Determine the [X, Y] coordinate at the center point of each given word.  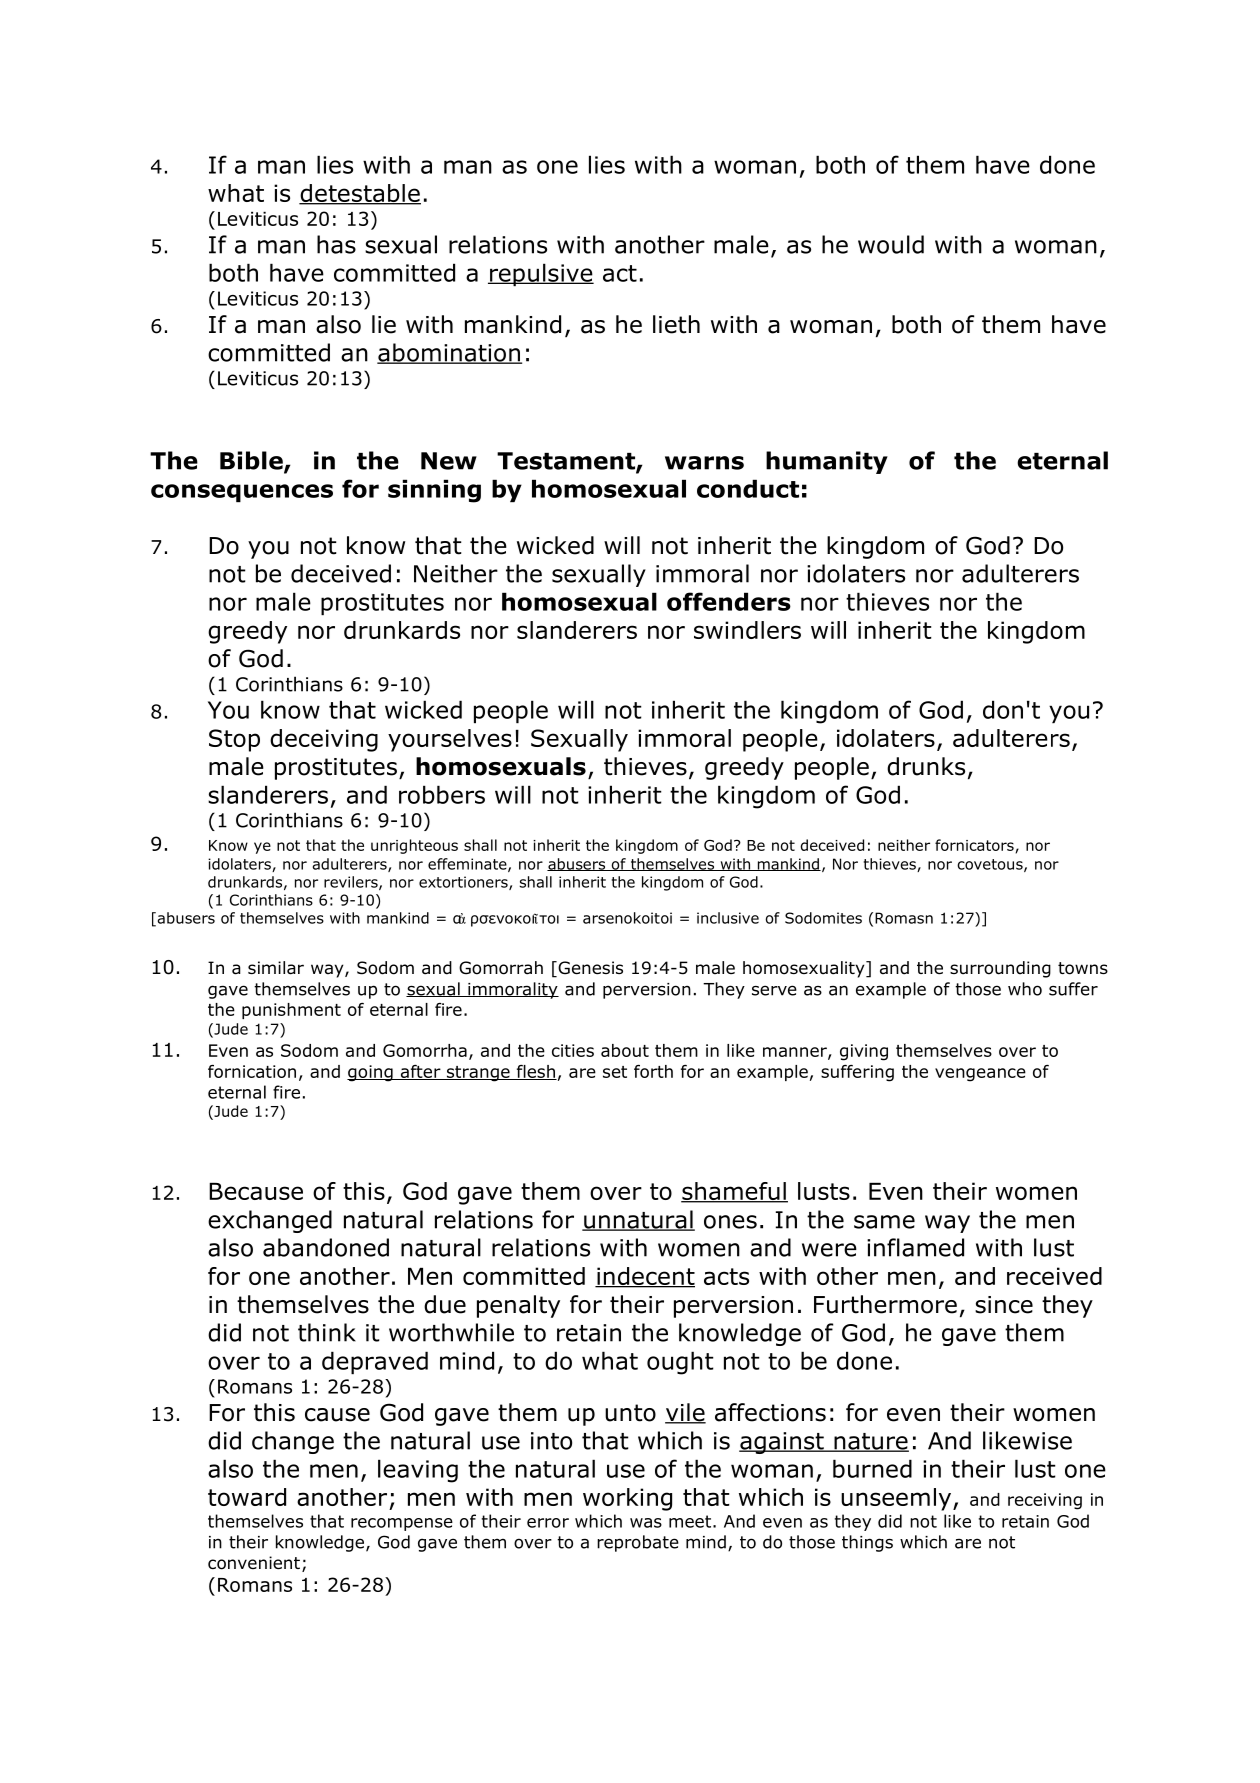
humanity [827, 462]
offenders [729, 601]
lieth [676, 324]
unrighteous [414, 846]
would [891, 244]
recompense [402, 1524]
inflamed [915, 1247]
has [336, 244]
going [371, 1073]
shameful [734, 1192]
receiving [1045, 1501]
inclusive [728, 918]
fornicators [975, 846]
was [646, 1523]
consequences [242, 493]
